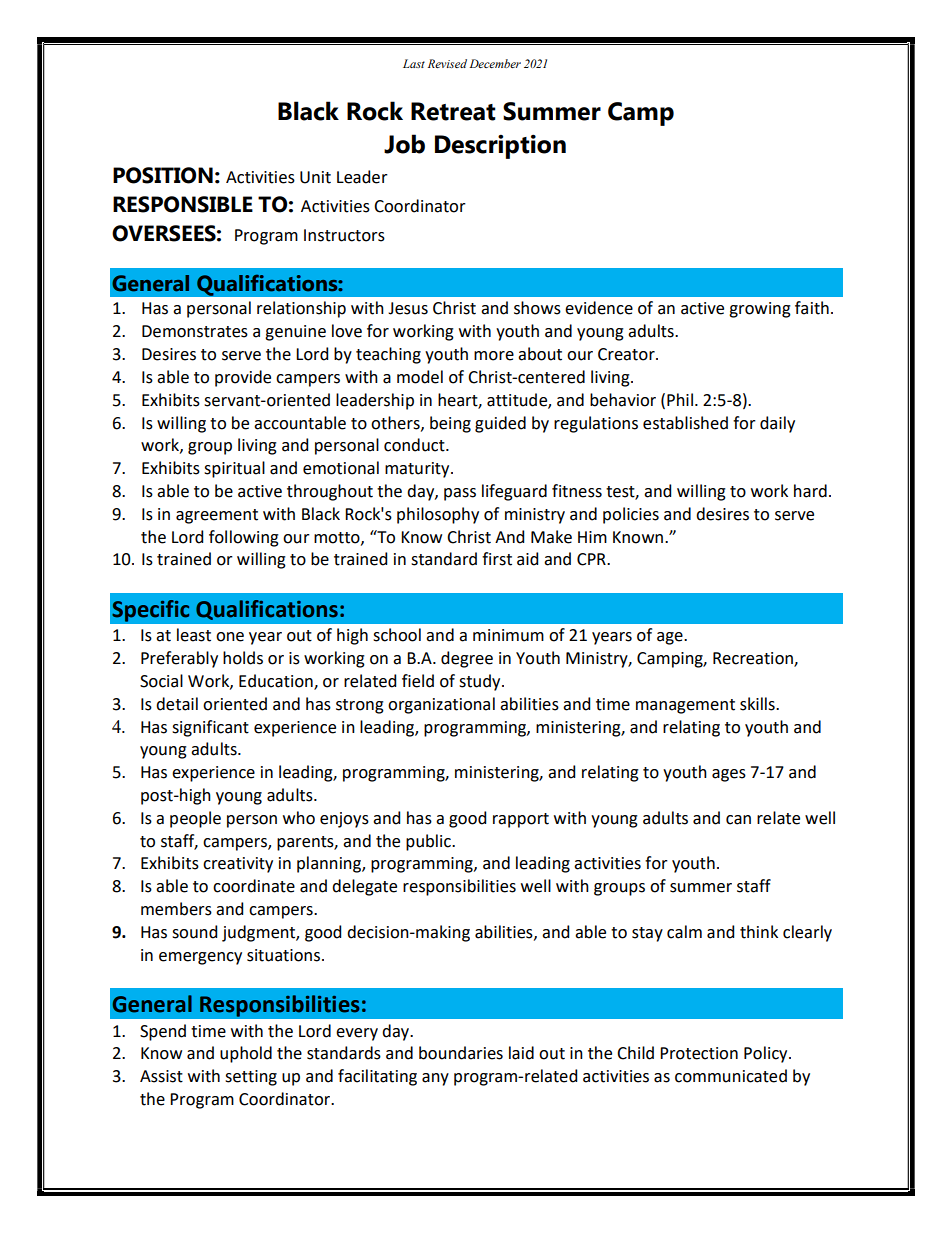  I want to click on significant, so click(210, 728).
